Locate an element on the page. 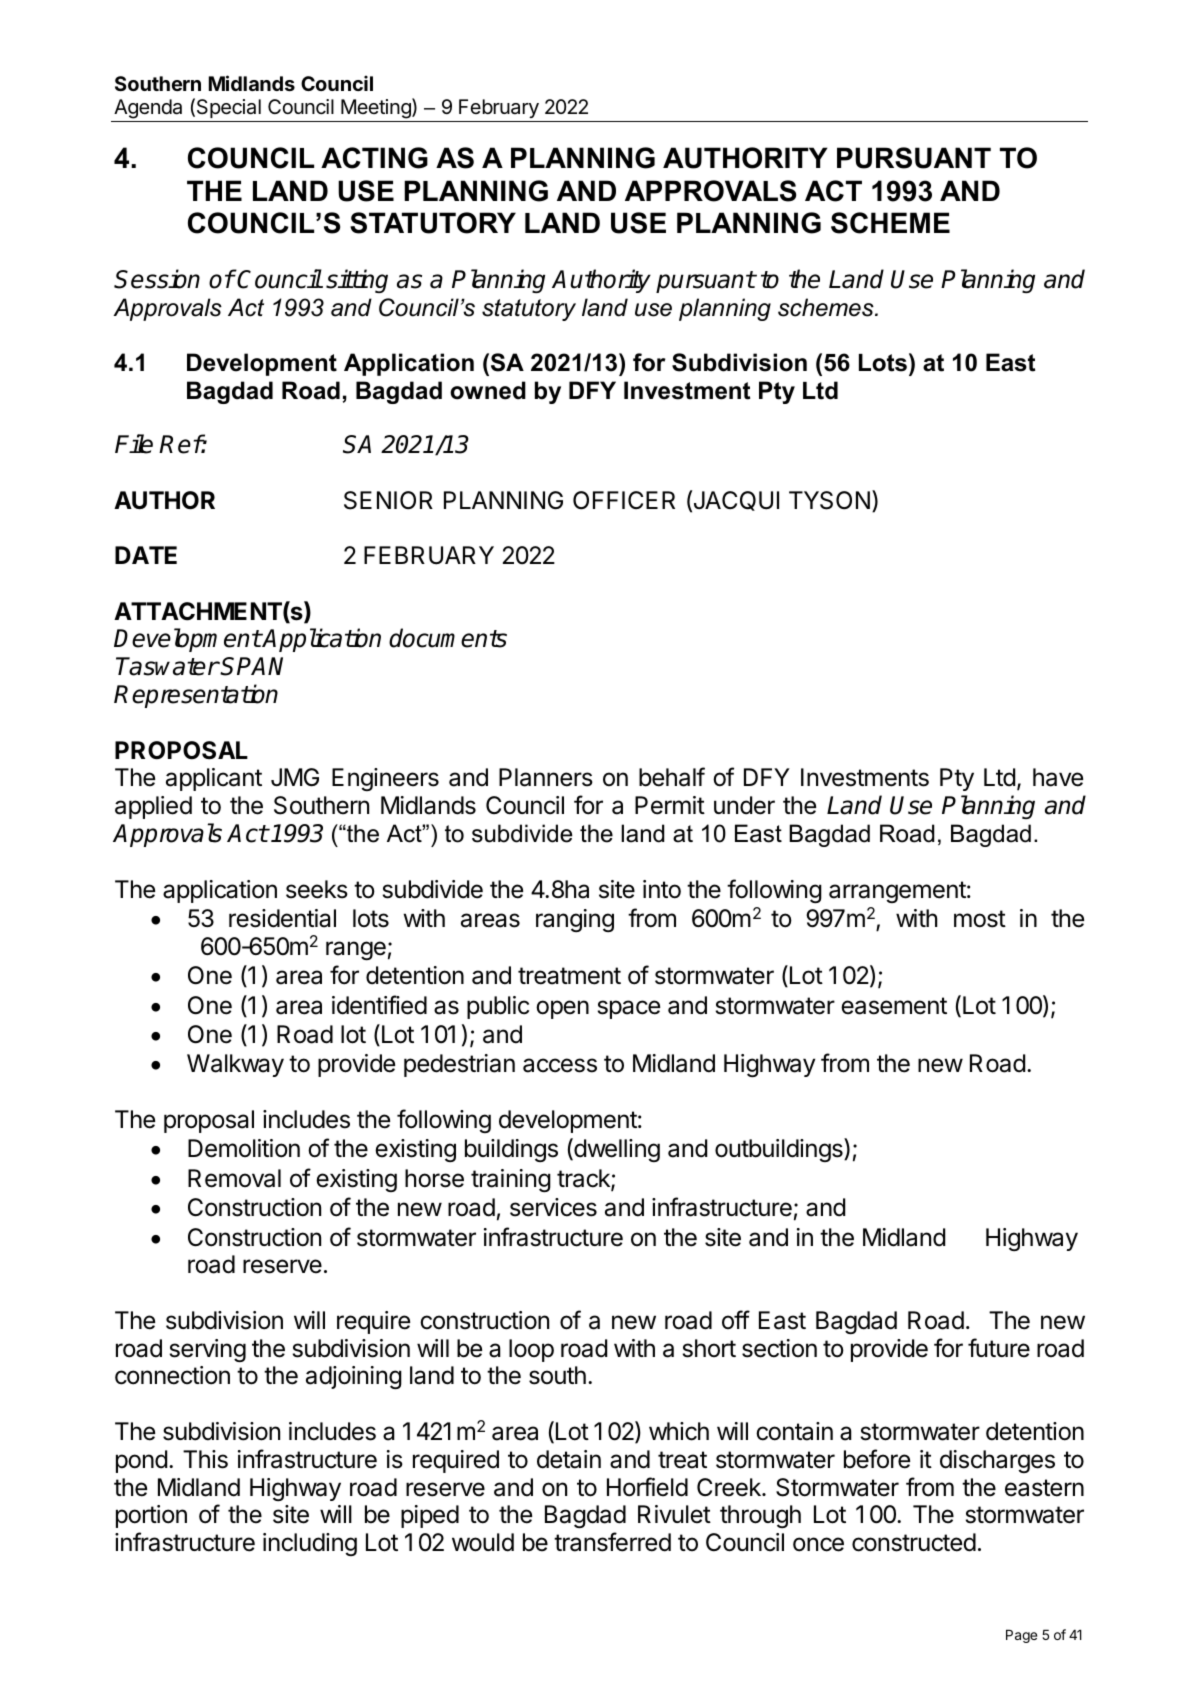  ACTING is located at coordinates (374, 158).
